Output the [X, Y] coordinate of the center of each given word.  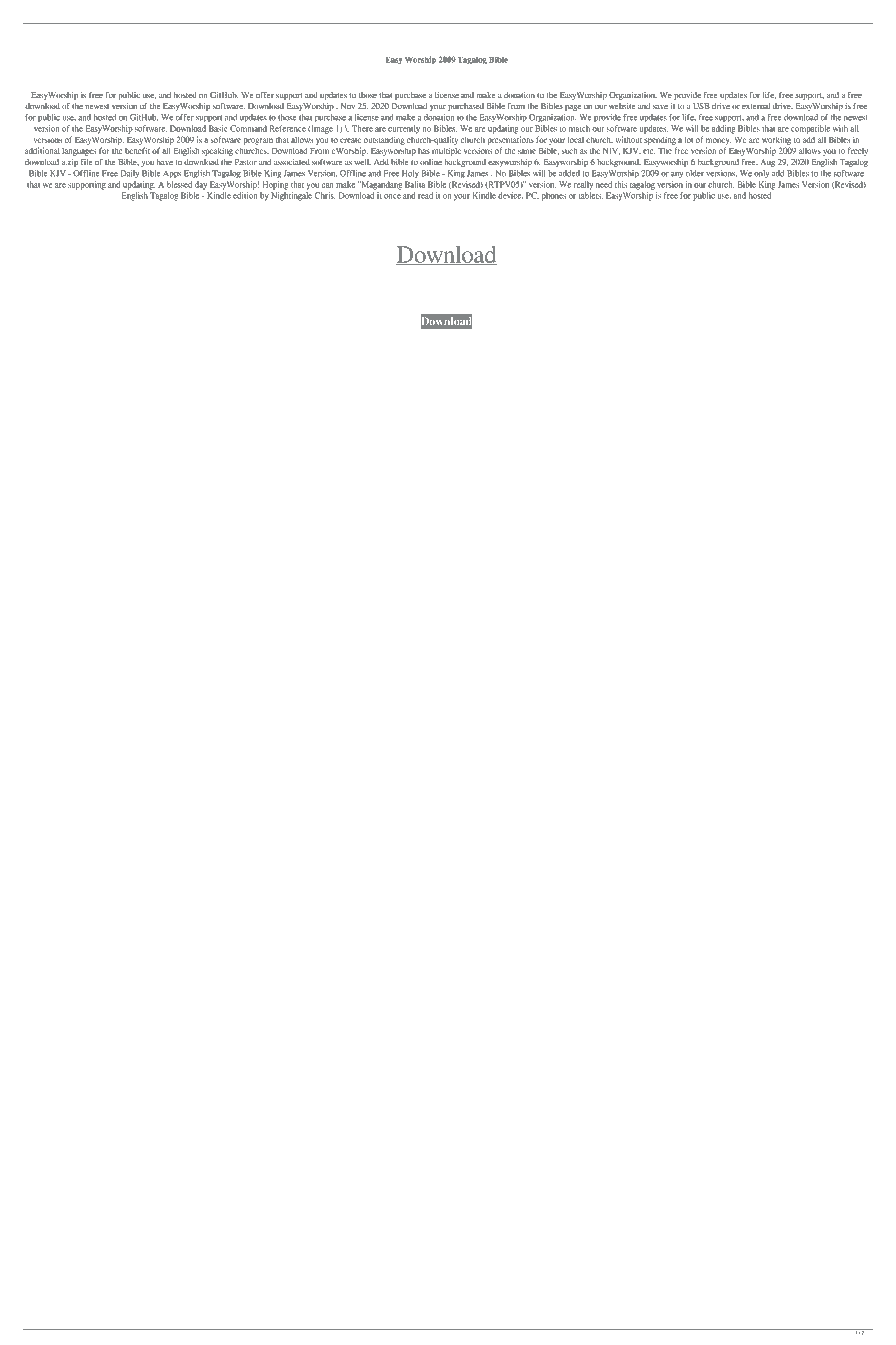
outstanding [384, 140]
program [258, 141]
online [431, 162]
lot [689, 139]
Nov [348, 106]
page [573, 108]
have [165, 162]
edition [245, 195]
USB [701, 106]
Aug [768, 163]
